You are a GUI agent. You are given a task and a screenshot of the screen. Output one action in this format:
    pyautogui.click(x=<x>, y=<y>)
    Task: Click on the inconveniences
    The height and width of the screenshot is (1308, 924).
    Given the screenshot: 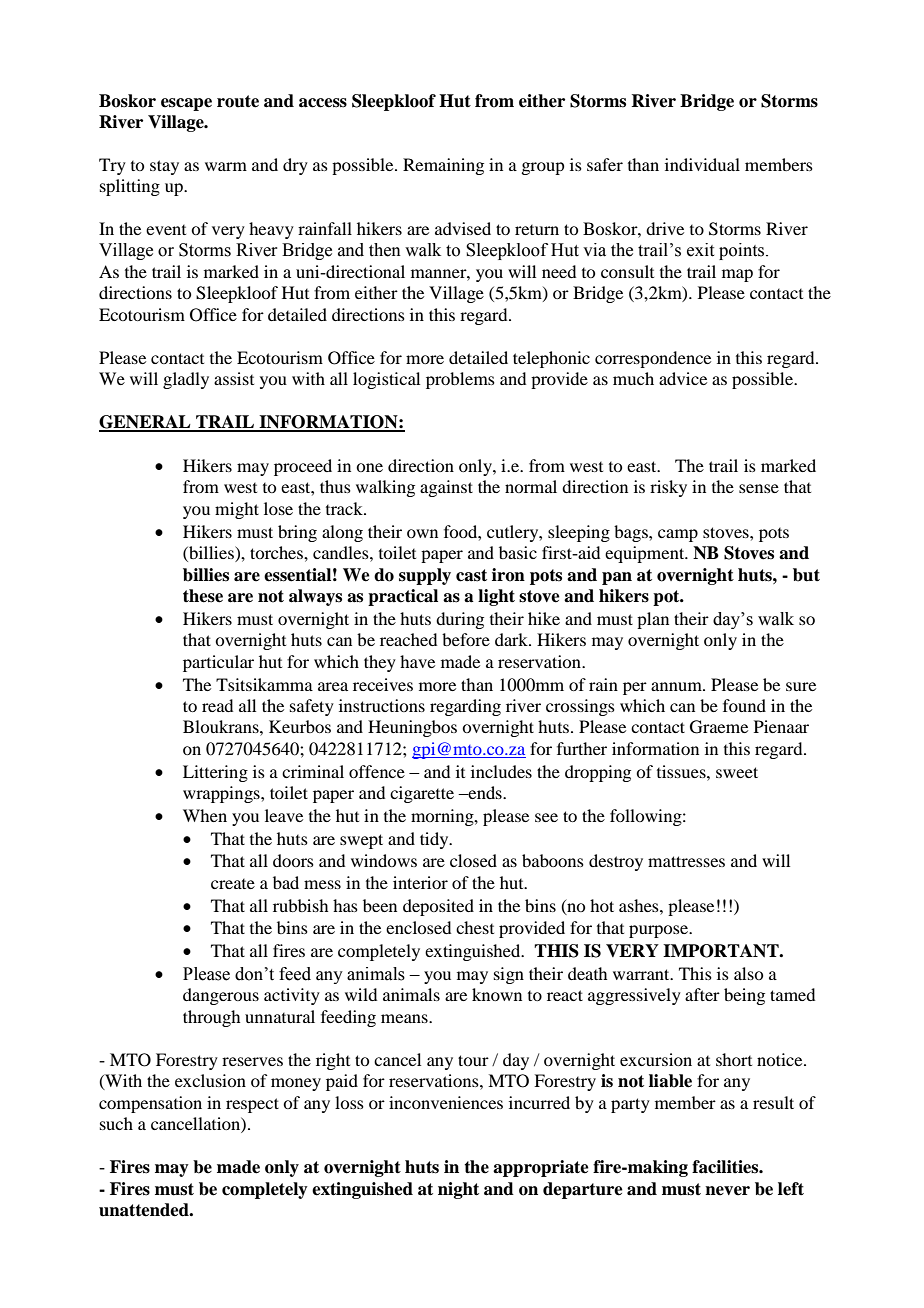 What is the action you would take?
    pyautogui.click(x=446, y=1102)
